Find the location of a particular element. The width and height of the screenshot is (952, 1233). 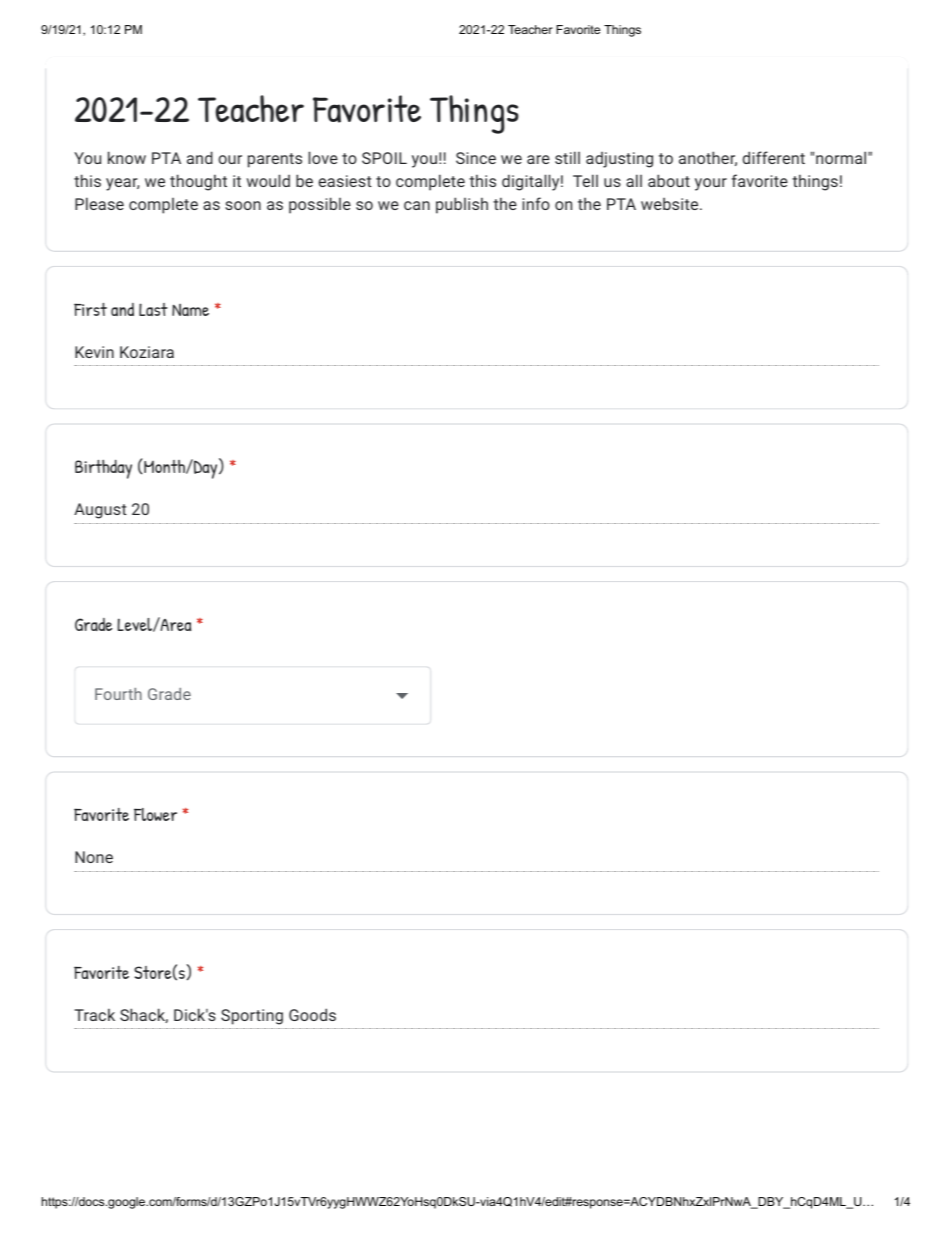

Goods is located at coordinates (312, 1014).
